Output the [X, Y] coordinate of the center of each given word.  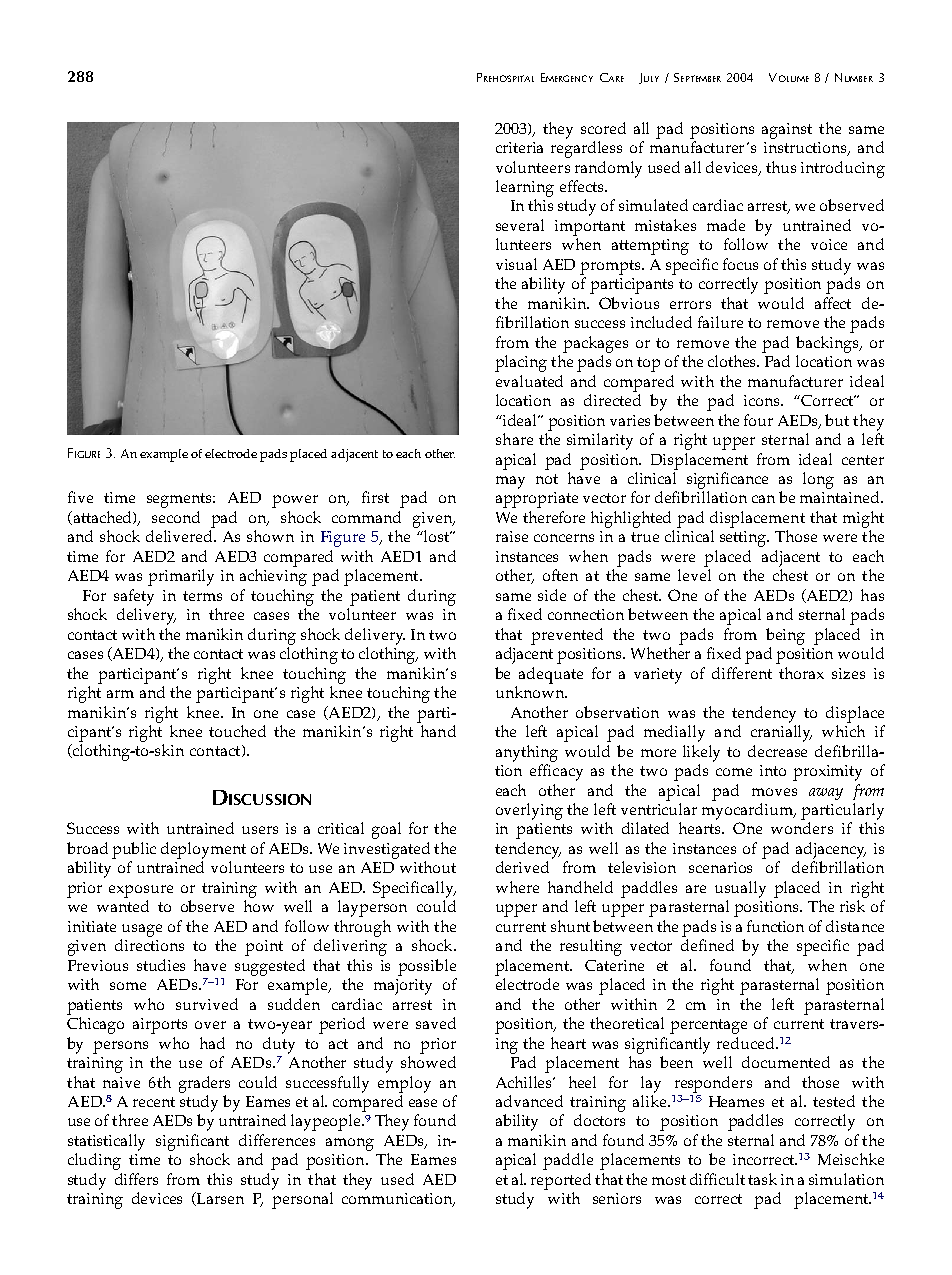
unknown [531, 692]
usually [740, 889]
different [742, 673]
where [517, 887]
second [176, 517]
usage [142, 930]
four [758, 420]
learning [525, 188]
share [514, 439]
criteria [519, 147]
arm [120, 694]
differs [136, 1179]
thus [781, 167]
